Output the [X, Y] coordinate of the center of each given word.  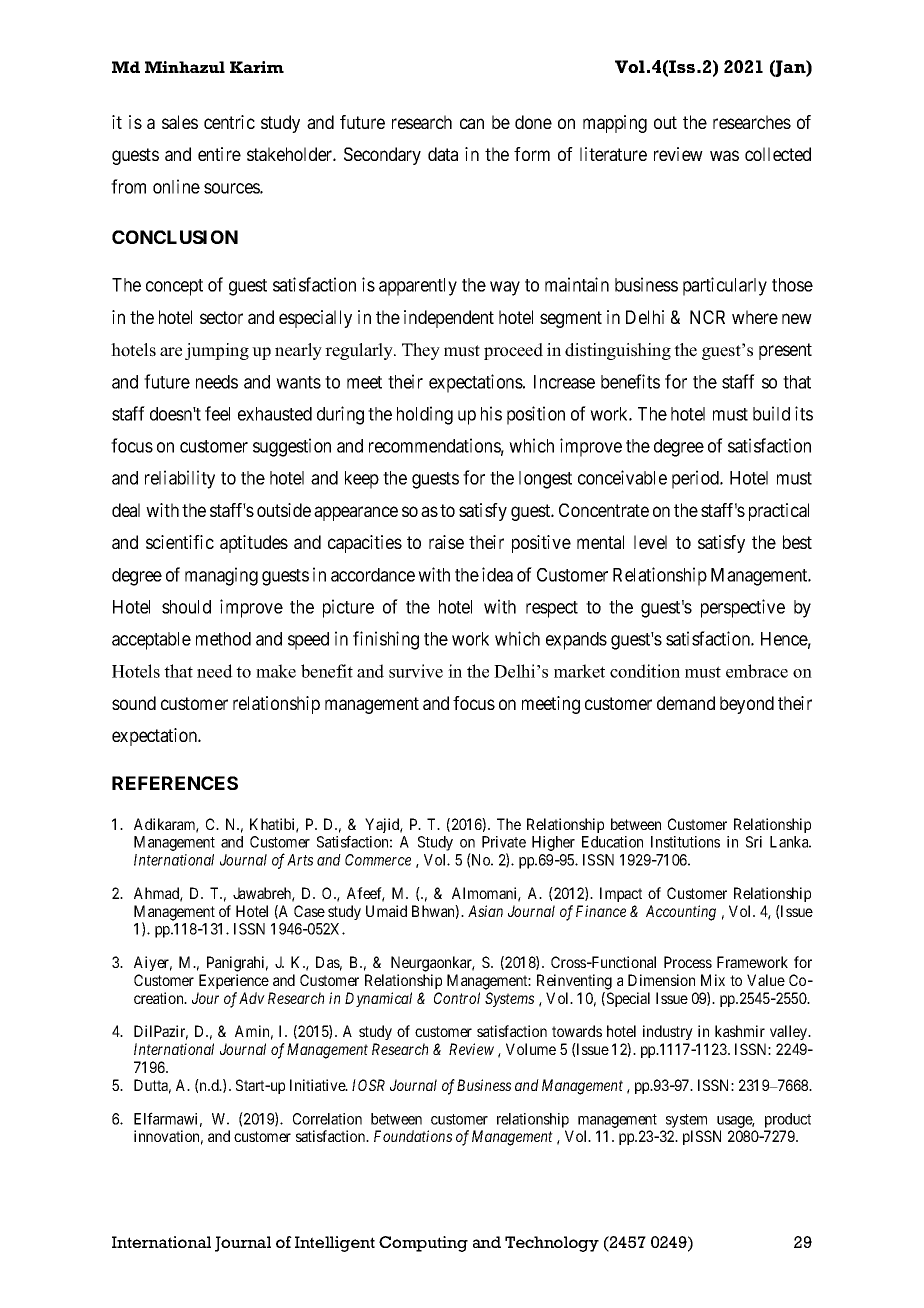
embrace [757, 671]
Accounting [681, 913]
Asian [485, 911]
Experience [234, 981]
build [771, 413]
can [472, 123]
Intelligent [335, 1244]
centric [229, 122]
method [223, 639]
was [724, 155]
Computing [423, 1244]
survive [416, 671]
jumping [217, 351]
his [491, 413]
